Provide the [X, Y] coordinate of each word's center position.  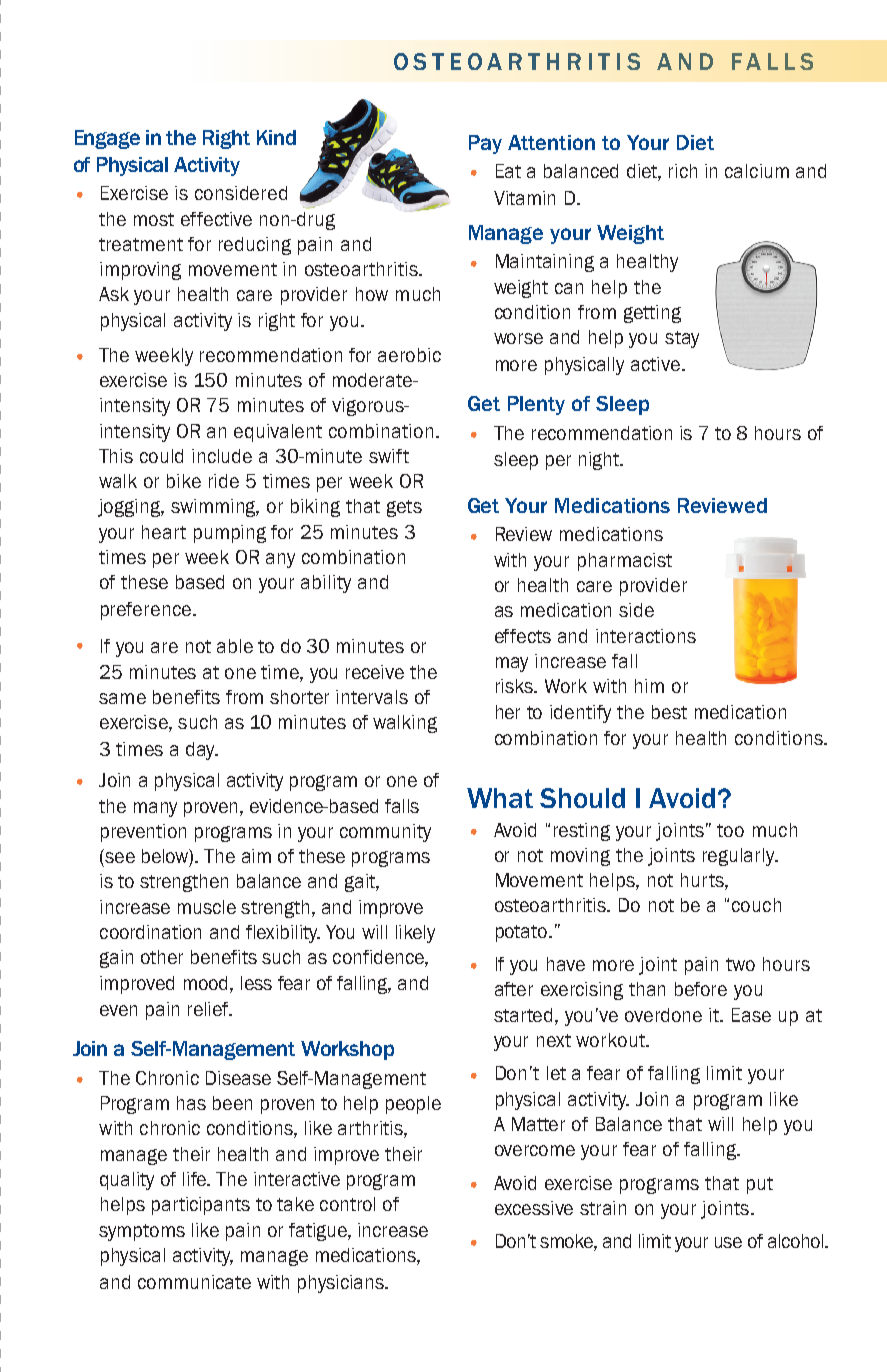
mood [205, 983]
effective [216, 219]
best [669, 712]
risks [516, 686]
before [701, 989]
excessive [534, 1208]
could [161, 456]
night [600, 461]
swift [389, 456]
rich [683, 171]
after [514, 989]
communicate [194, 1282]
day [201, 751]
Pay [485, 144]
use [728, 1242]
